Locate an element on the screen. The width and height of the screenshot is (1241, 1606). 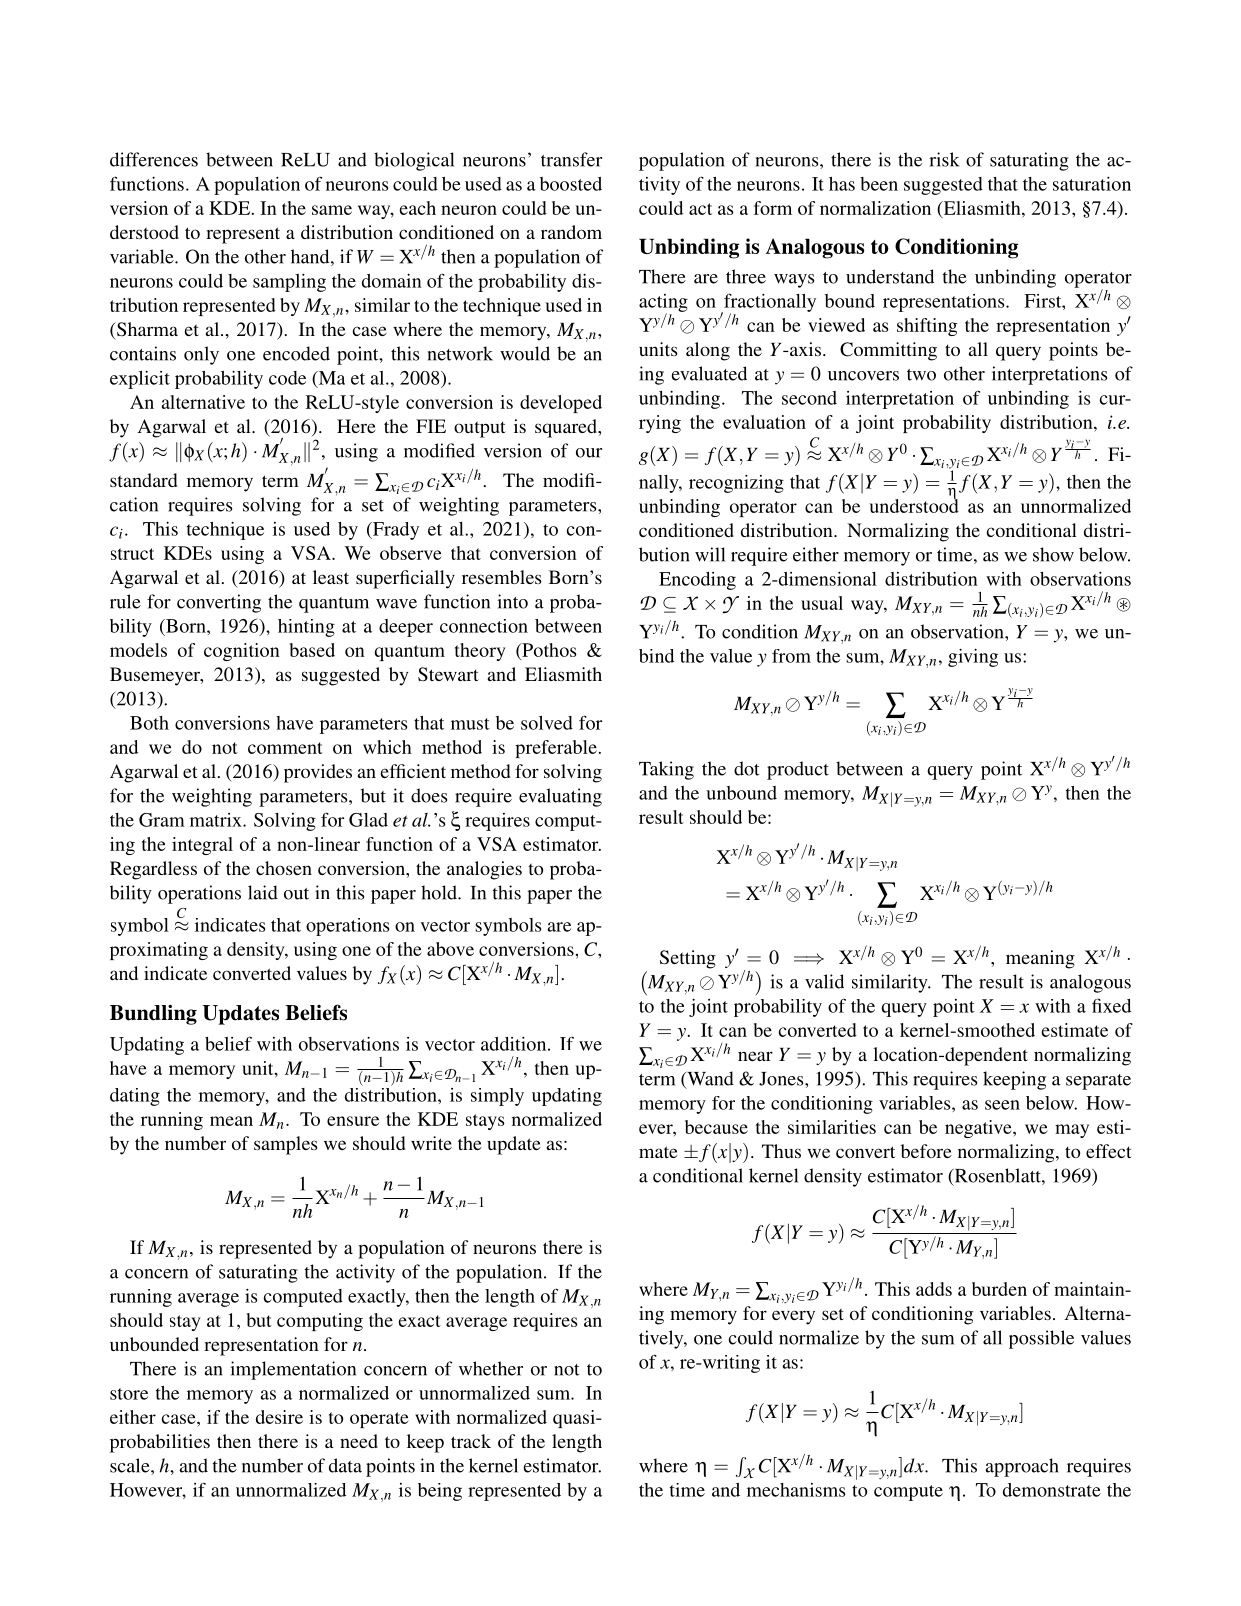
Wand is located at coordinates (709, 1079).
